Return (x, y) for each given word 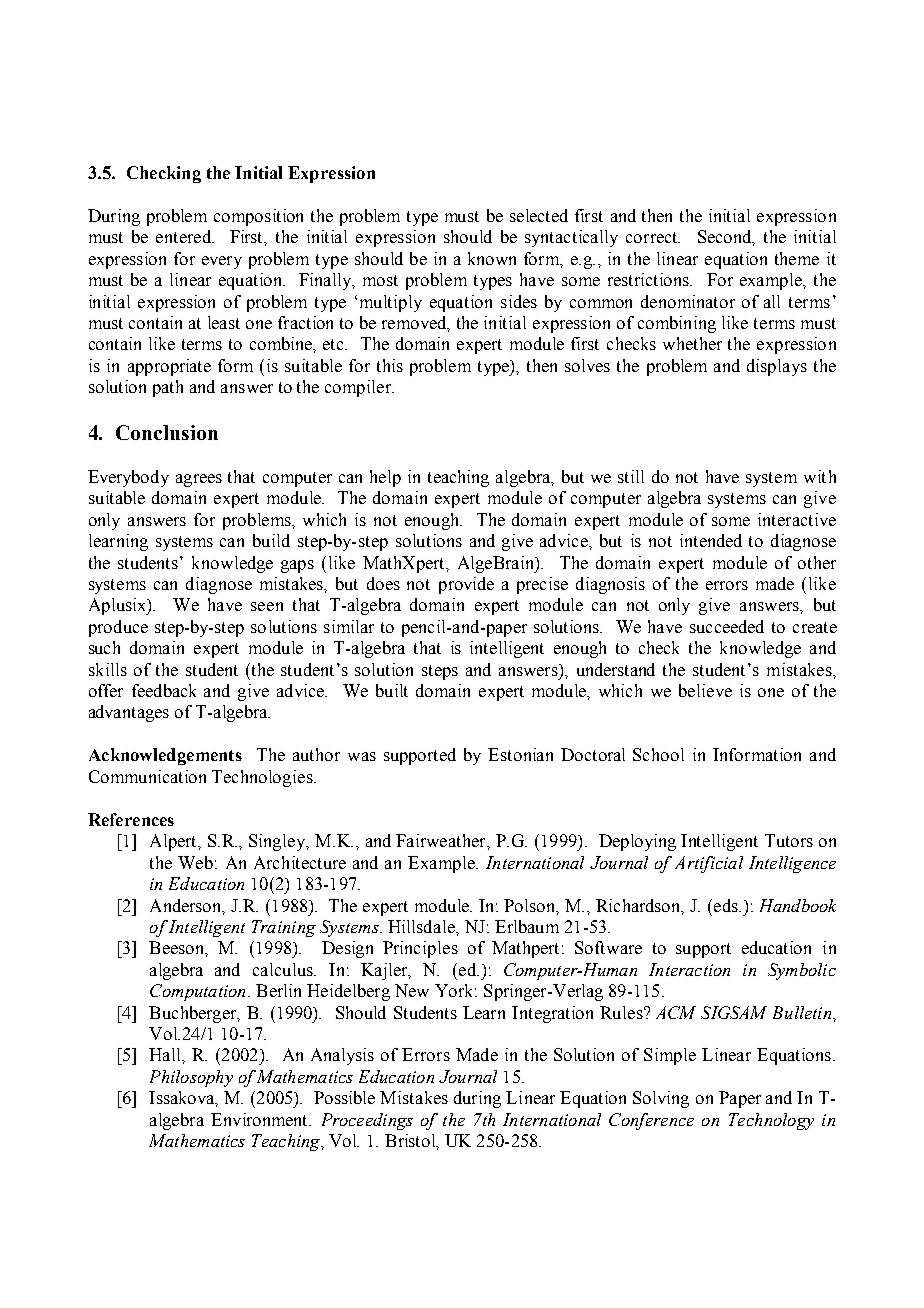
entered (184, 236)
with (820, 476)
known (492, 258)
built (392, 690)
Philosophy (191, 1078)
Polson (531, 906)
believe (705, 690)
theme (797, 258)
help (385, 478)
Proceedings (367, 1121)
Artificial (709, 864)
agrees (199, 480)
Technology (771, 1121)
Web (195, 862)
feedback (164, 690)
